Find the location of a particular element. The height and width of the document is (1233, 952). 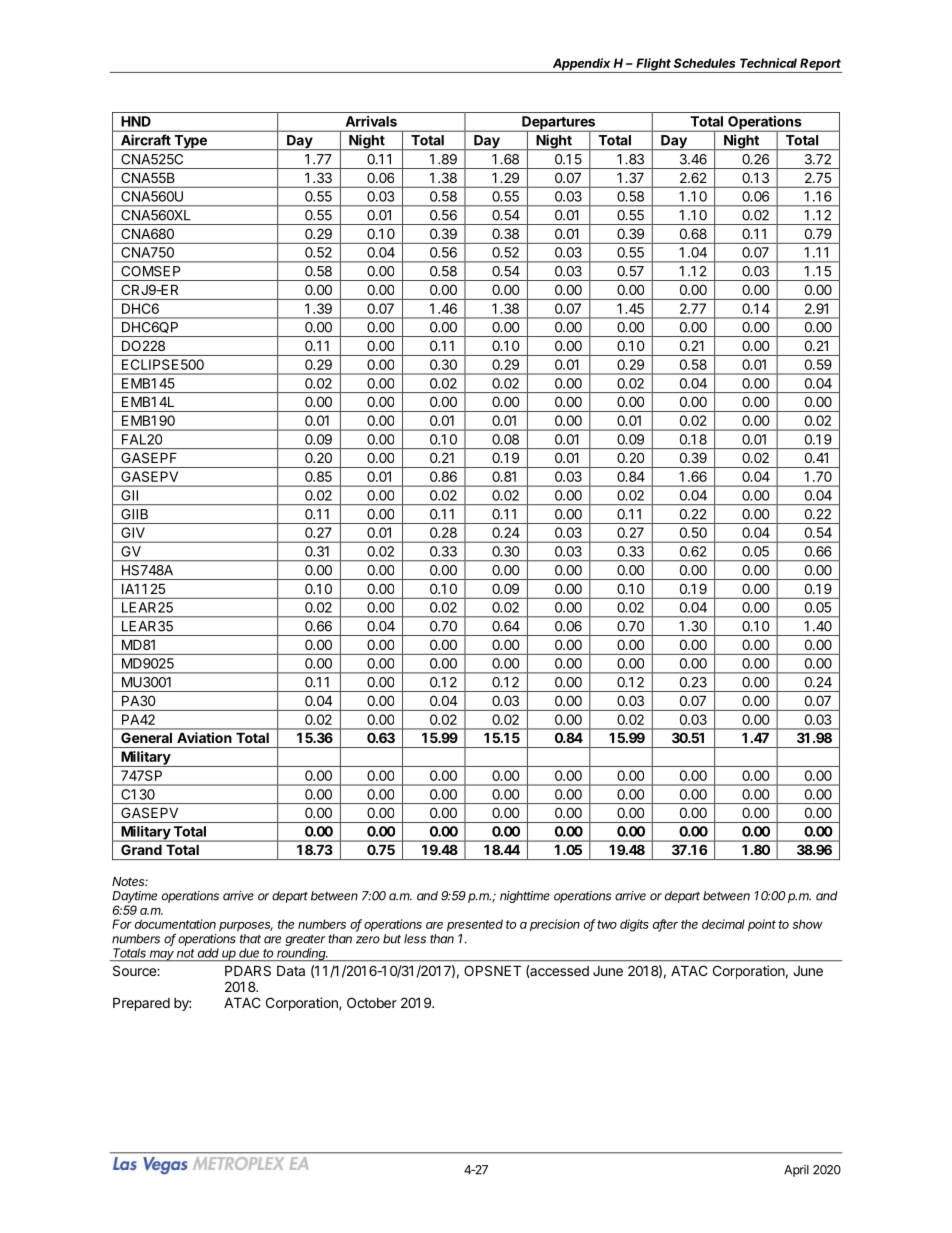

Prepared is located at coordinates (141, 1004).
